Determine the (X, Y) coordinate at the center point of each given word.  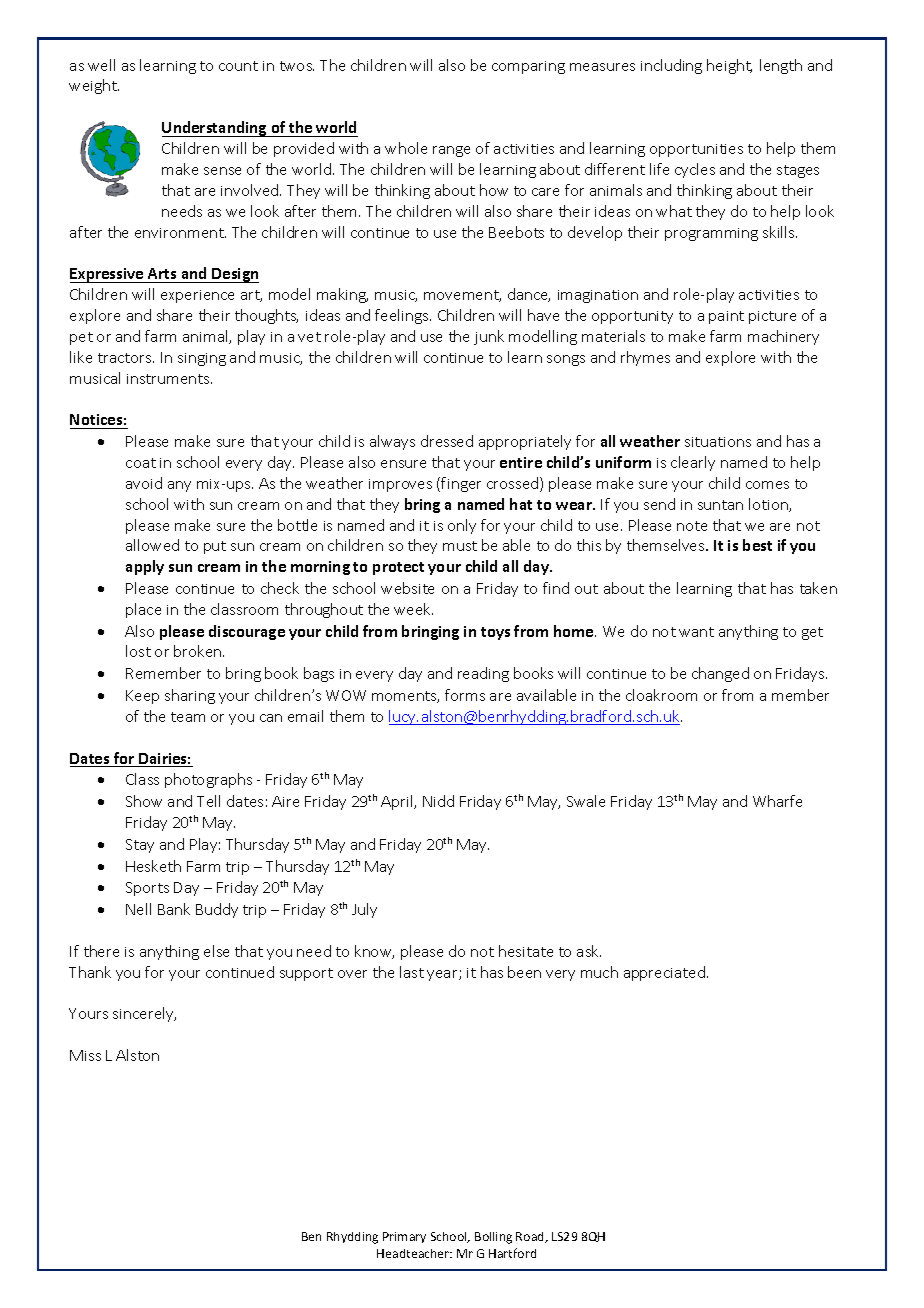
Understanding (215, 129)
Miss (85, 1055)
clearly (693, 463)
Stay (140, 846)
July (364, 910)
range (451, 151)
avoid (144, 483)
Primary (404, 1237)
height (729, 66)
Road (531, 1237)
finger (461, 484)
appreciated (664, 973)
